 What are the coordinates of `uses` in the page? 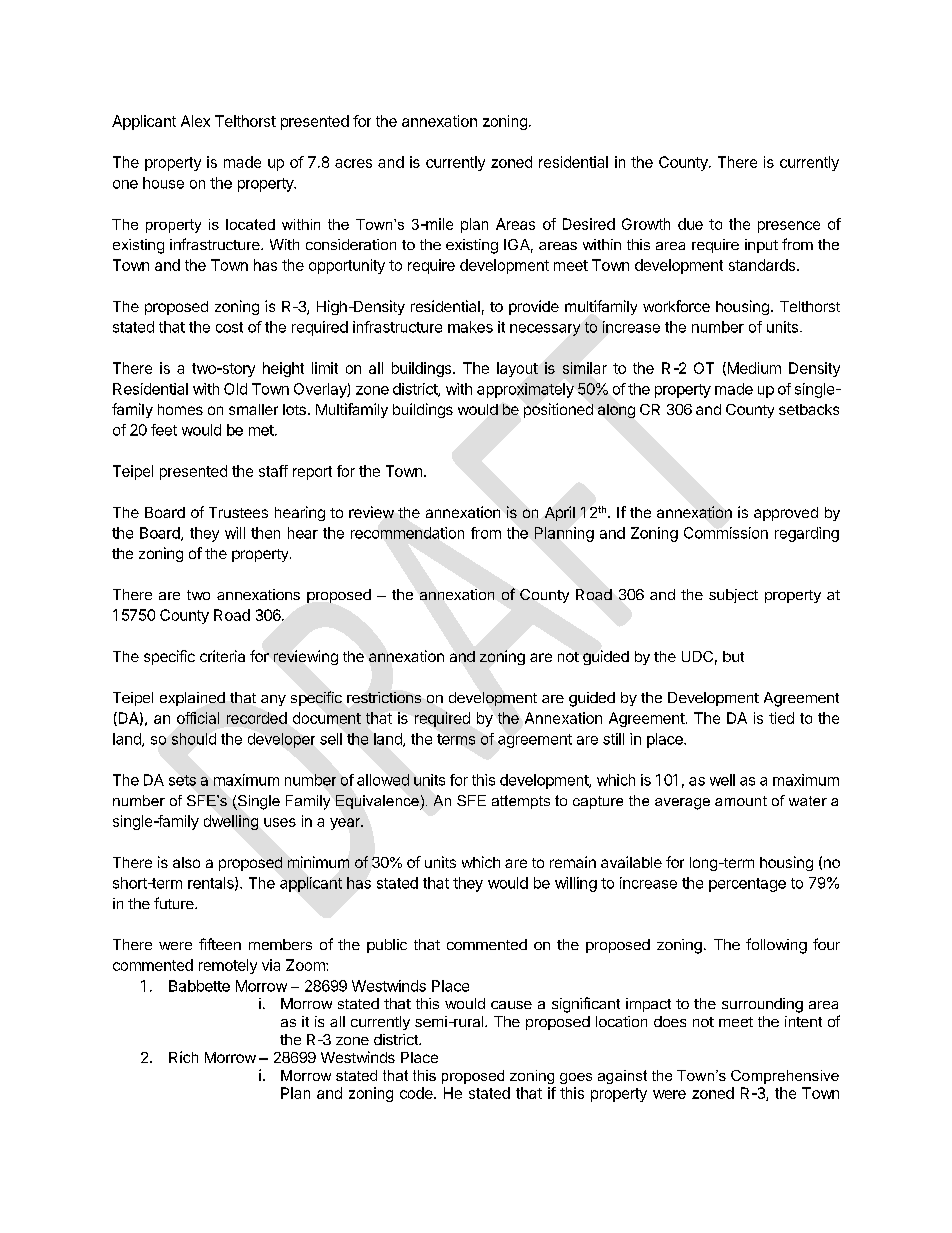 It's located at (280, 822).
